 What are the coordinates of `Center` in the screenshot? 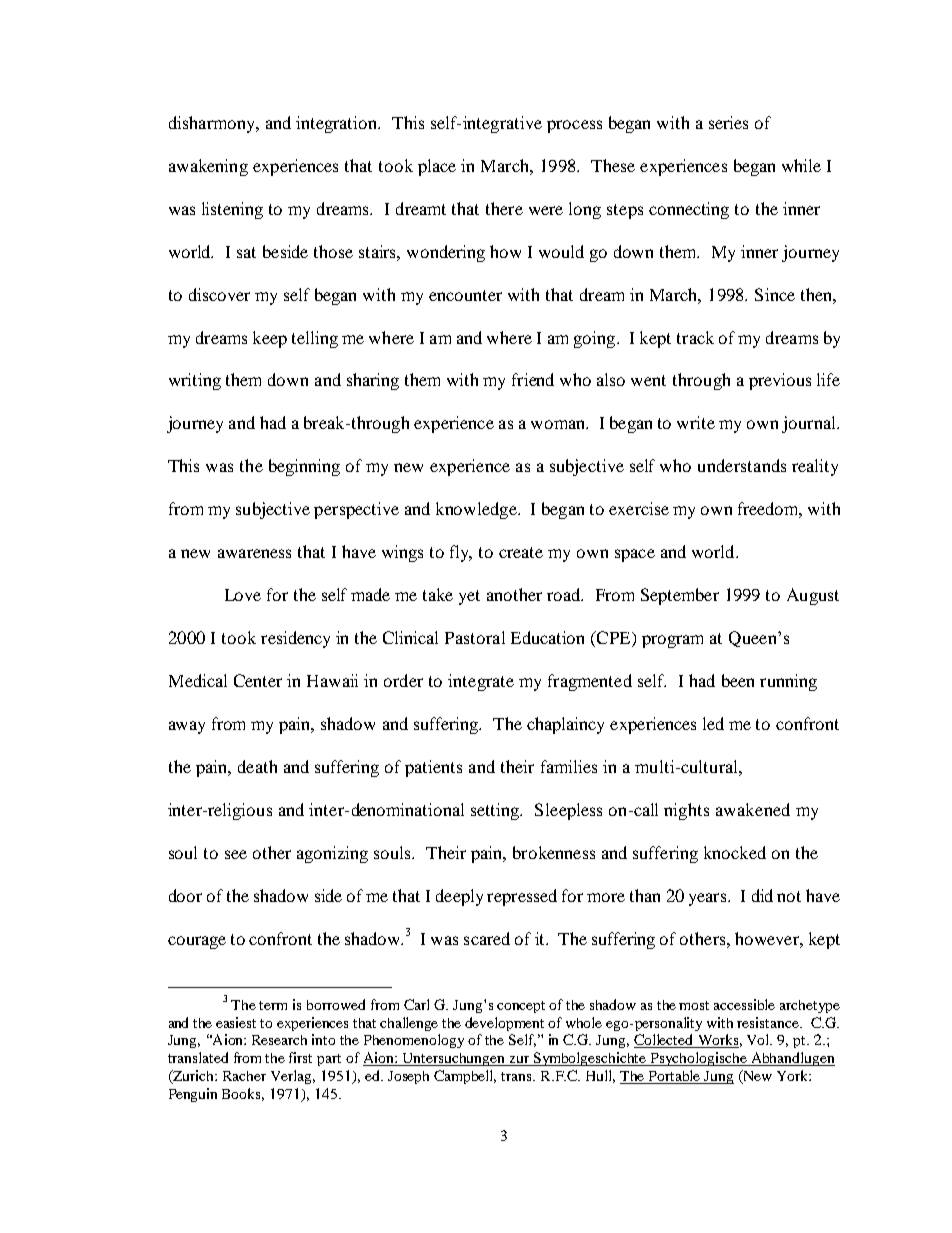 It's located at (258, 680).
